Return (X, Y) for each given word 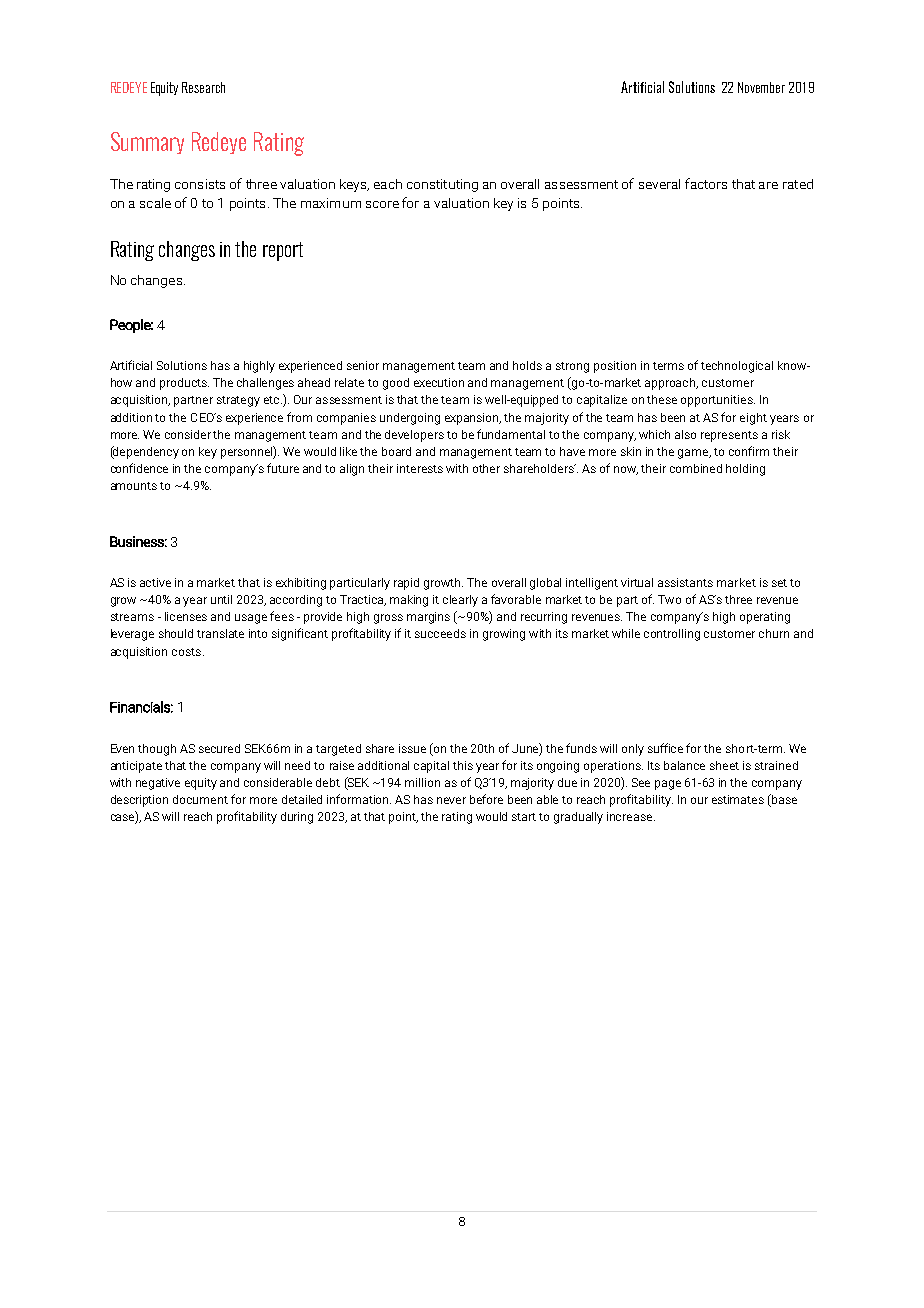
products (184, 384)
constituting (442, 185)
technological (737, 367)
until (221, 599)
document (200, 799)
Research (203, 87)
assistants (685, 582)
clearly (460, 601)
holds (527, 365)
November (761, 87)
